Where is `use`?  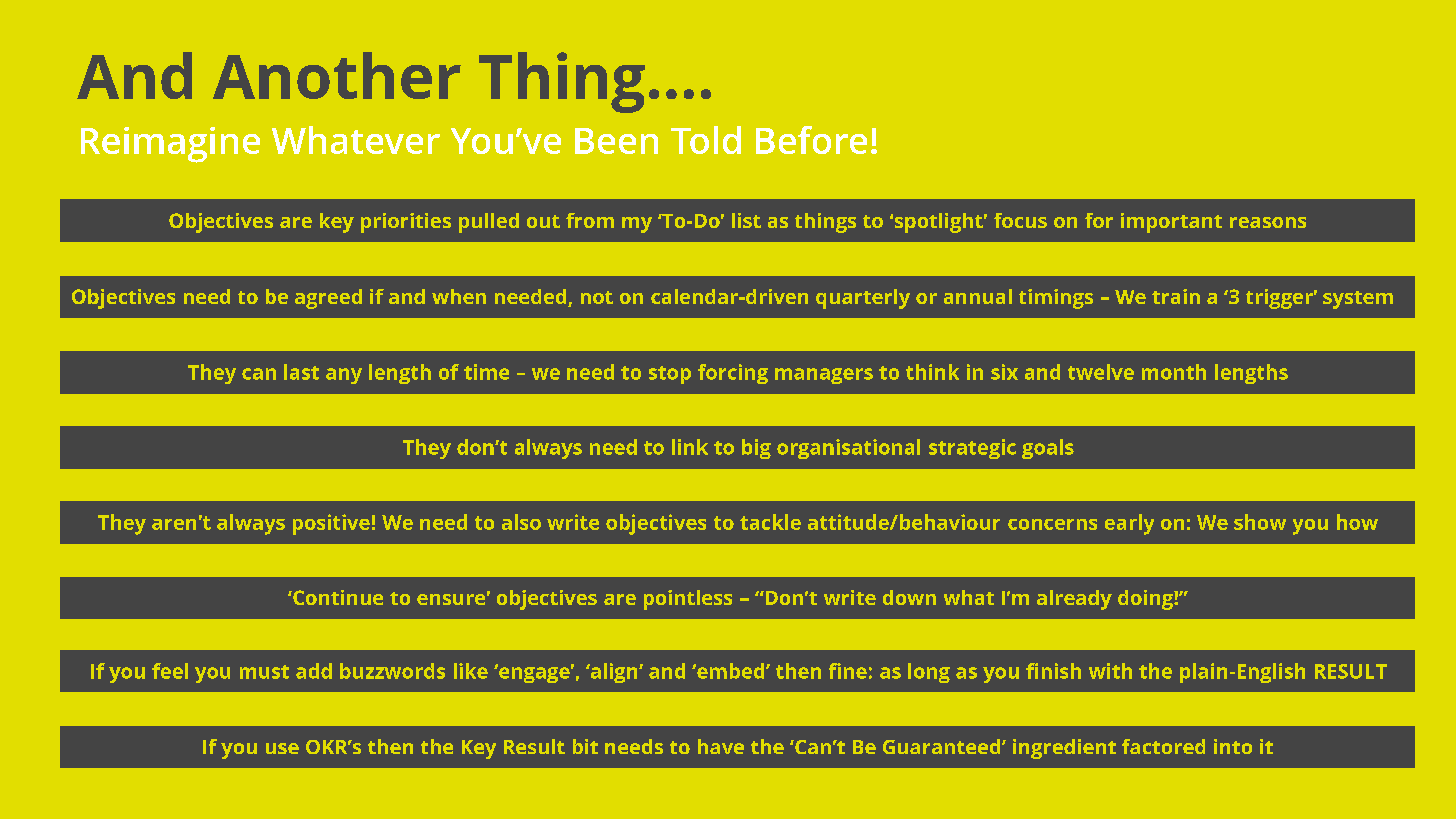 use is located at coordinates (282, 748).
